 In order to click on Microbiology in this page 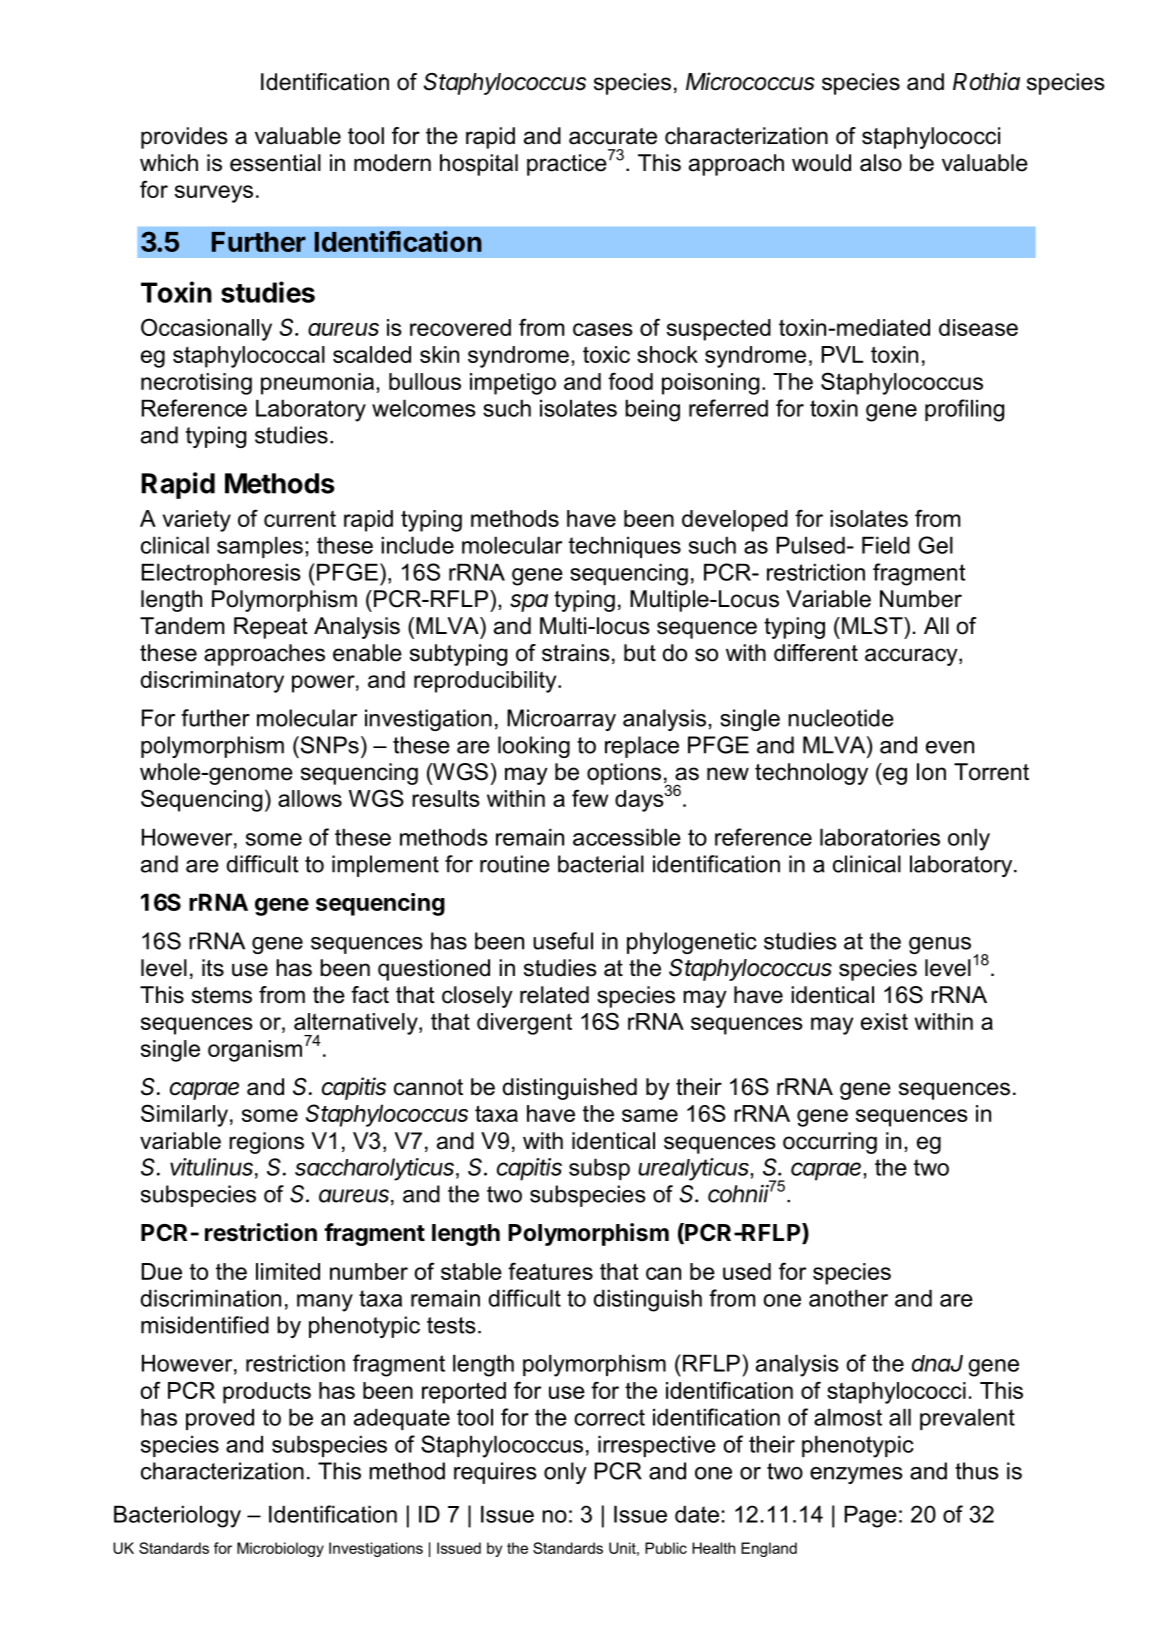, I will do `click(280, 1549)`.
